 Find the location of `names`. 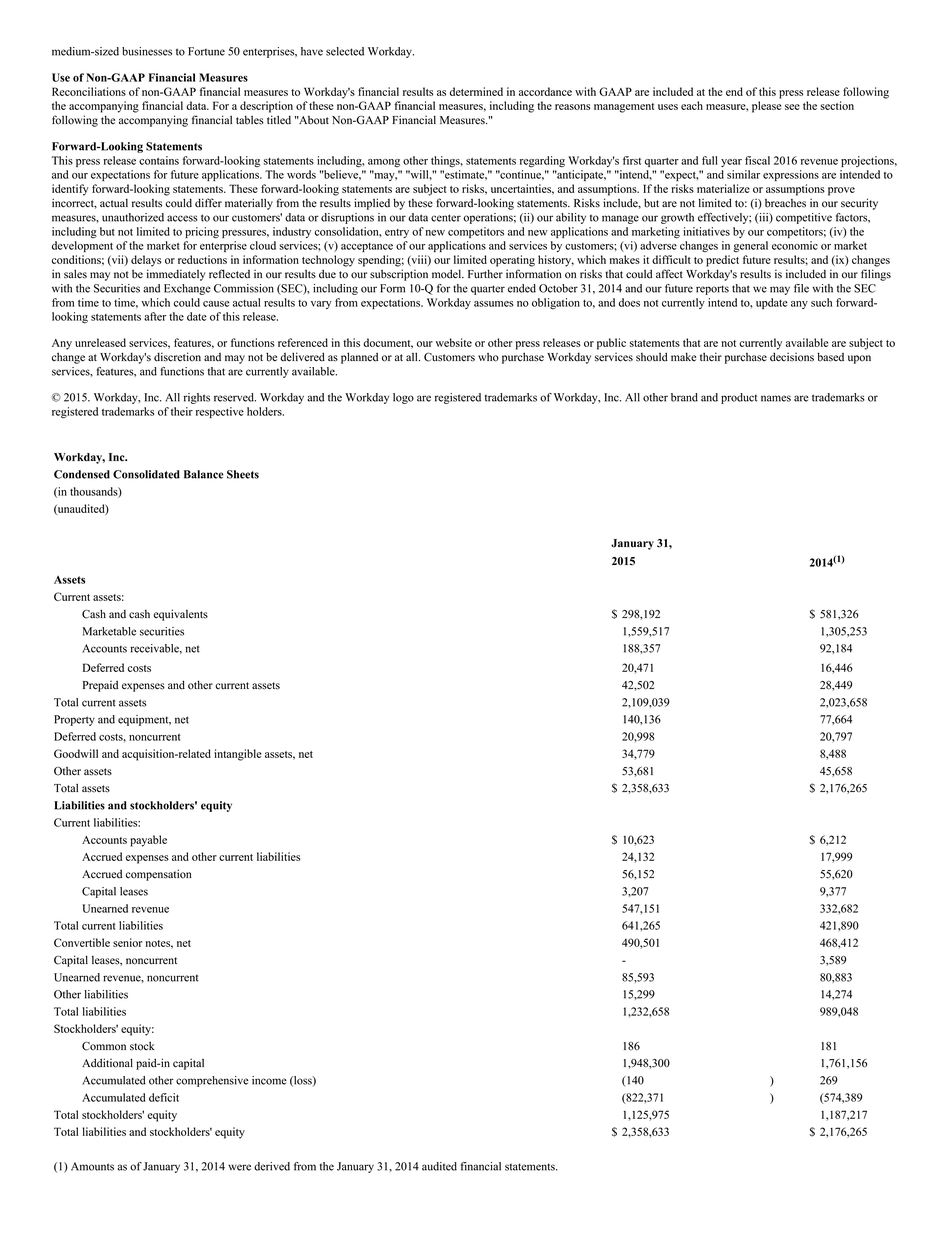

names is located at coordinates (776, 398).
